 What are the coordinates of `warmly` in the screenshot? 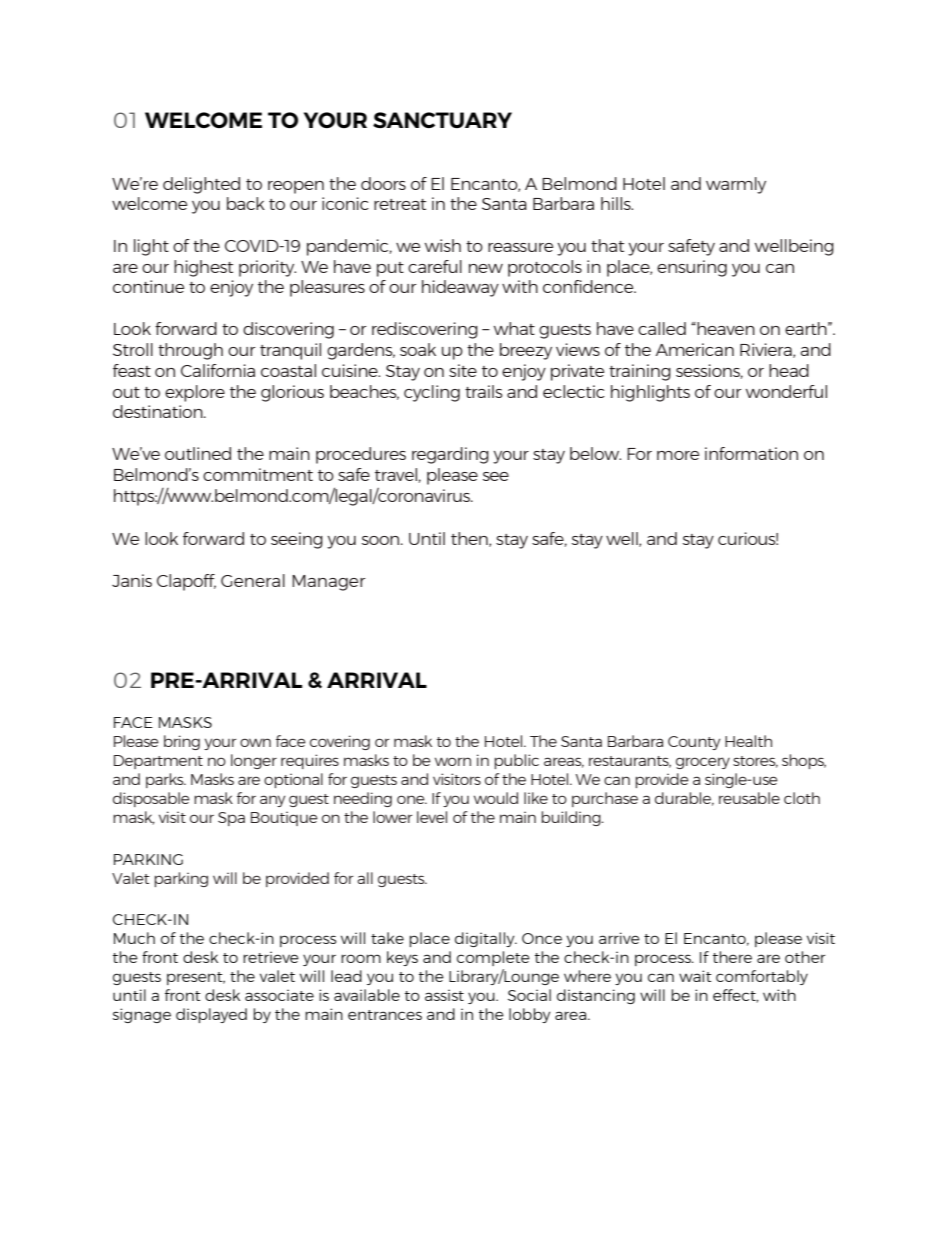 It's located at (736, 185).
